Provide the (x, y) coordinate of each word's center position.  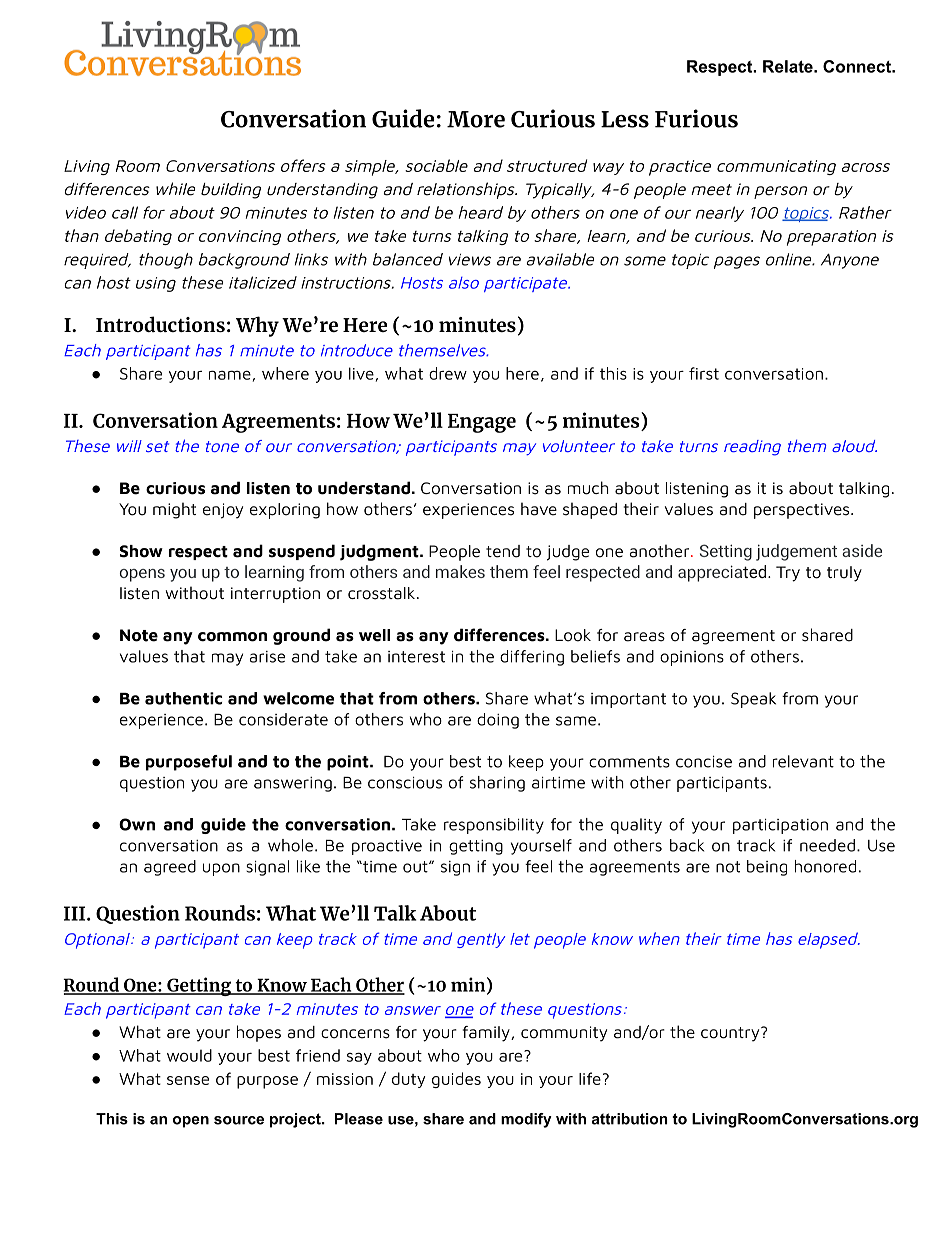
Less (625, 119)
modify (526, 1120)
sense (188, 1080)
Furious (696, 118)
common (232, 637)
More (476, 119)
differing (532, 658)
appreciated (723, 573)
